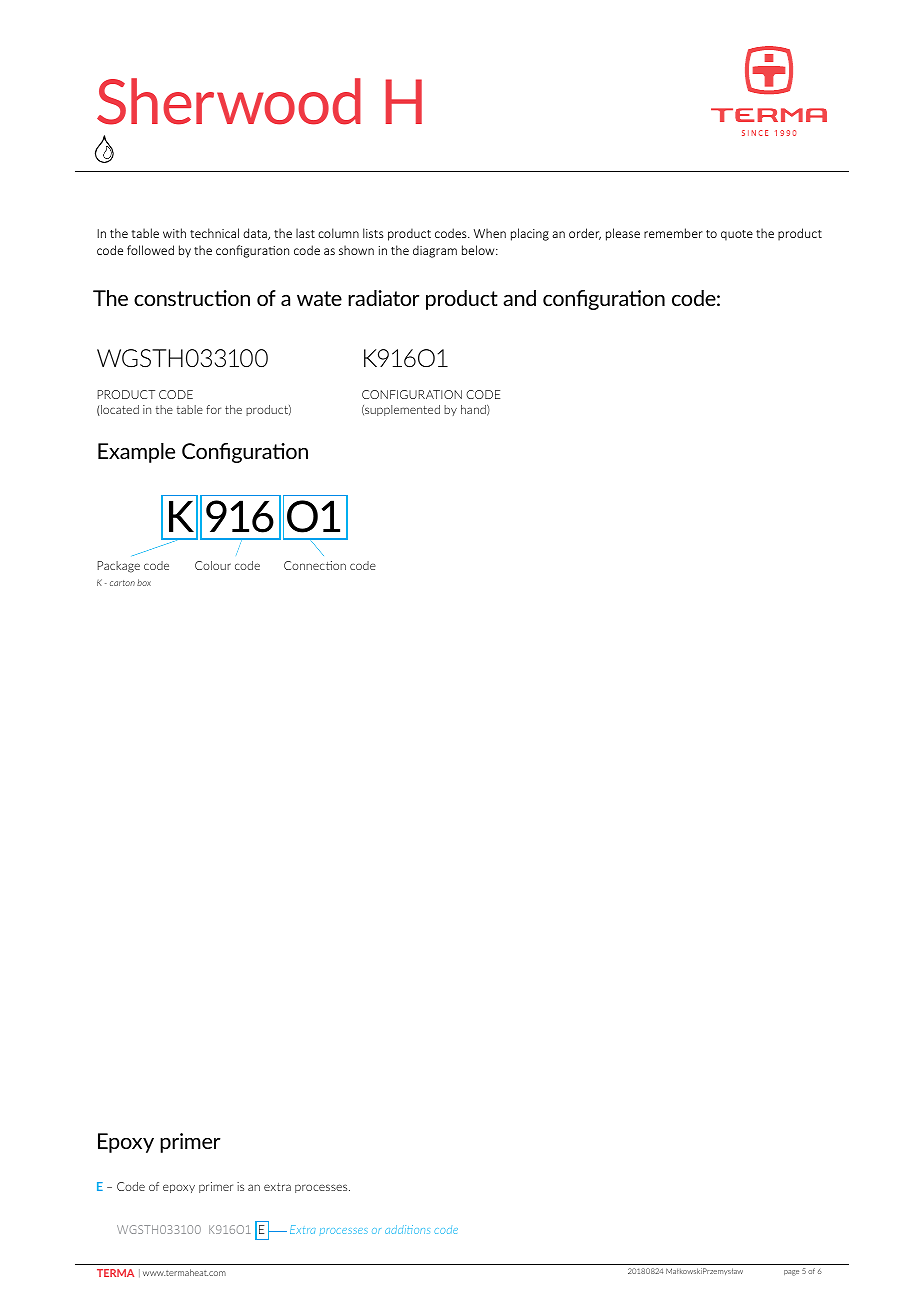 The height and width of the page is (1308, 924). What do you see at coordinates (791, 1273) in the page?
I see `page` at bounding box center [791, 1273].
